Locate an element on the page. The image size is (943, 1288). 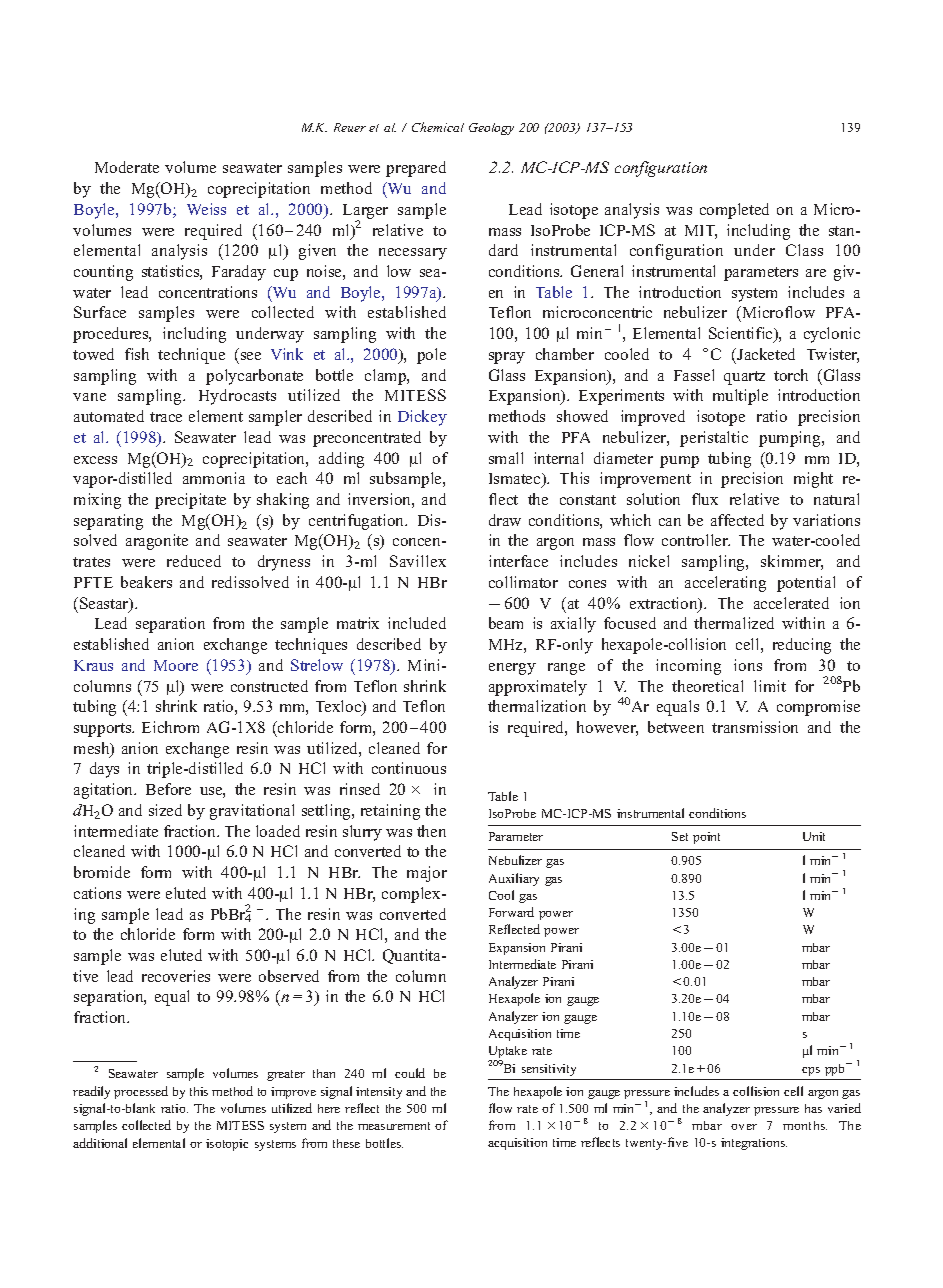
point is located at coordinates (706, 838).
